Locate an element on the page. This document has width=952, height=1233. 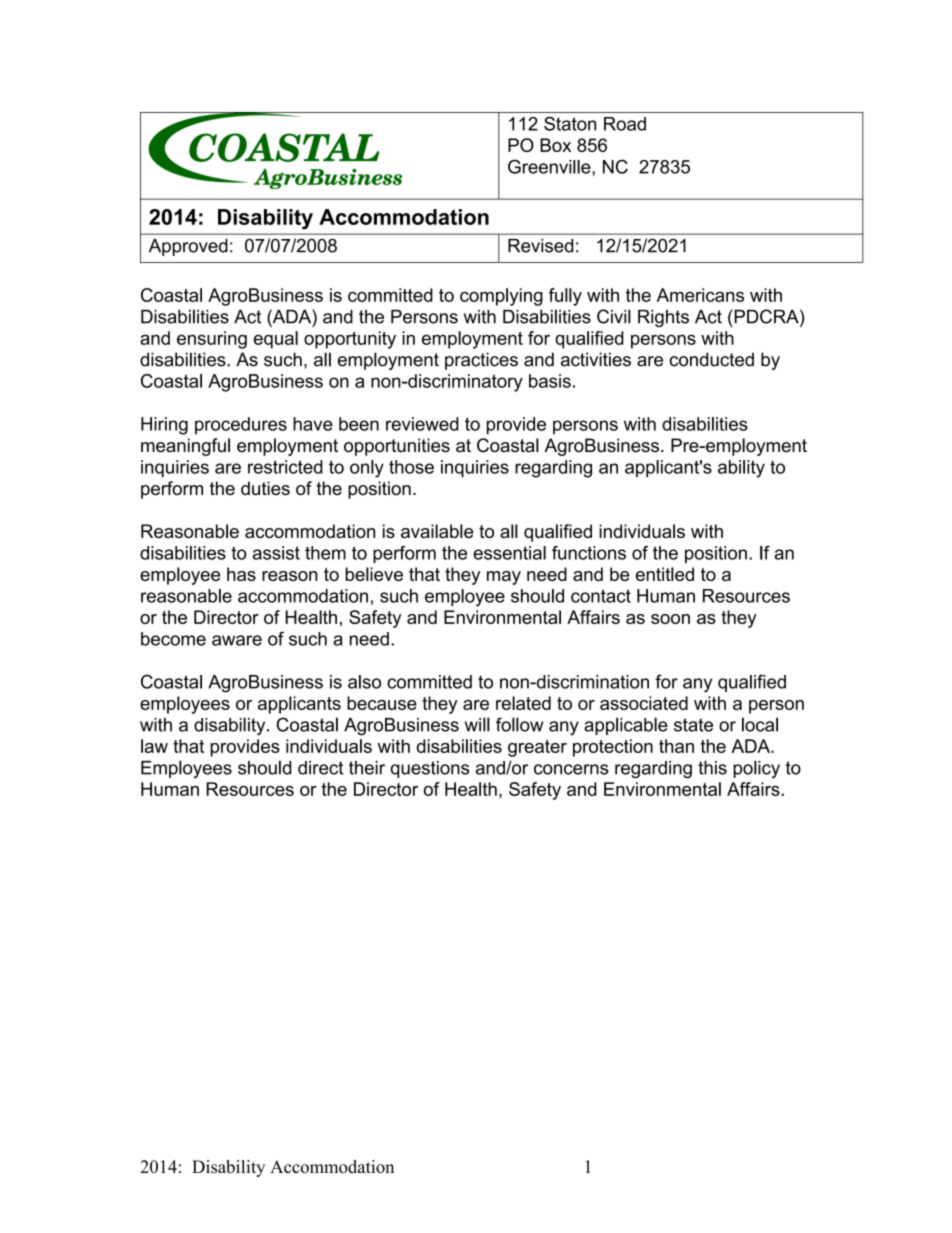
practices is located at coordinates (481, 361).
